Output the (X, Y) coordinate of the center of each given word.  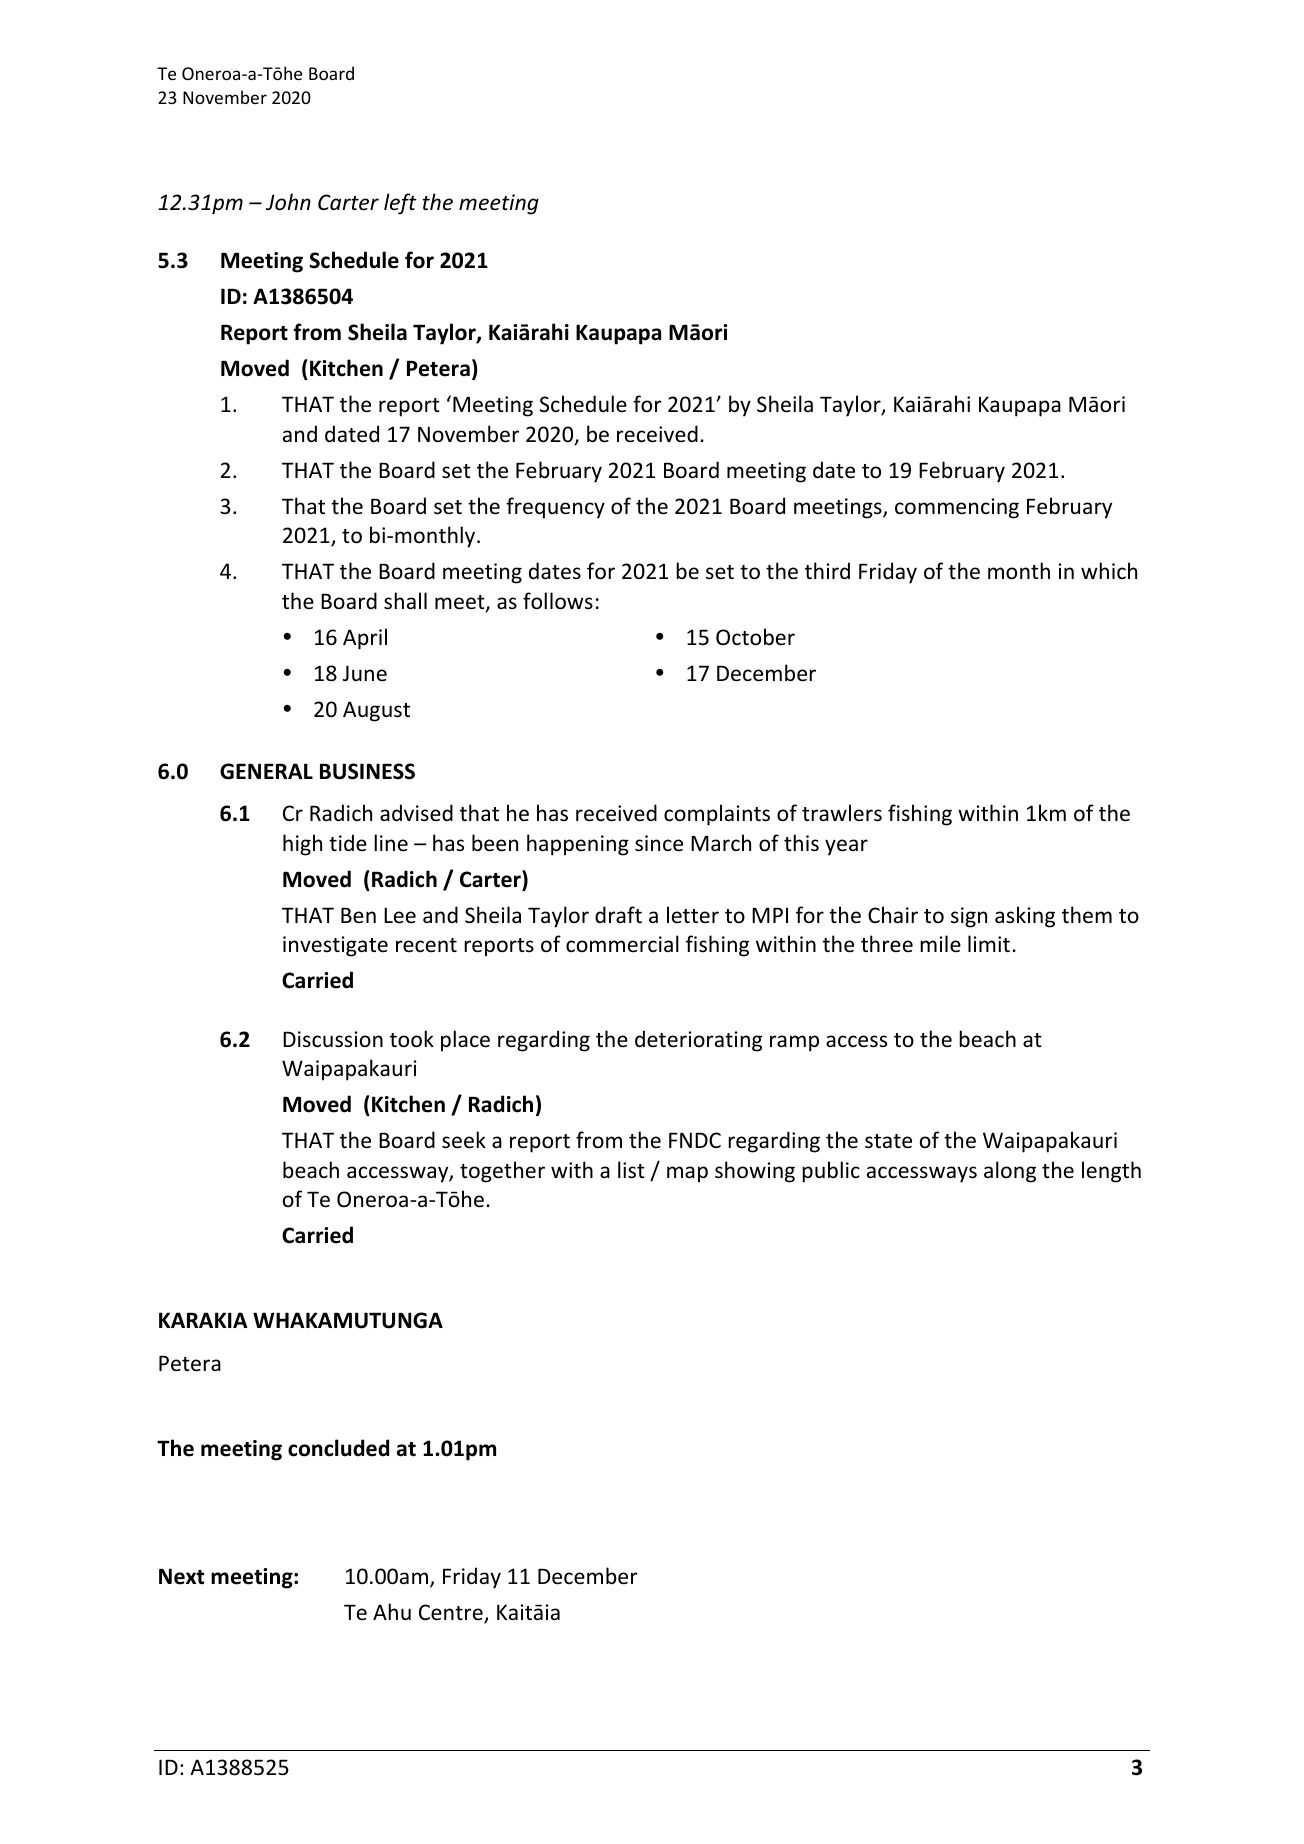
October (755, 637)
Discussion (333, 1039)
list (631, 1170)
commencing (957, 508)
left (400, 204)
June (365, 673)
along (1010, 1172)
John (288, 202)
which (1109, 570)
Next (181, 1576)
